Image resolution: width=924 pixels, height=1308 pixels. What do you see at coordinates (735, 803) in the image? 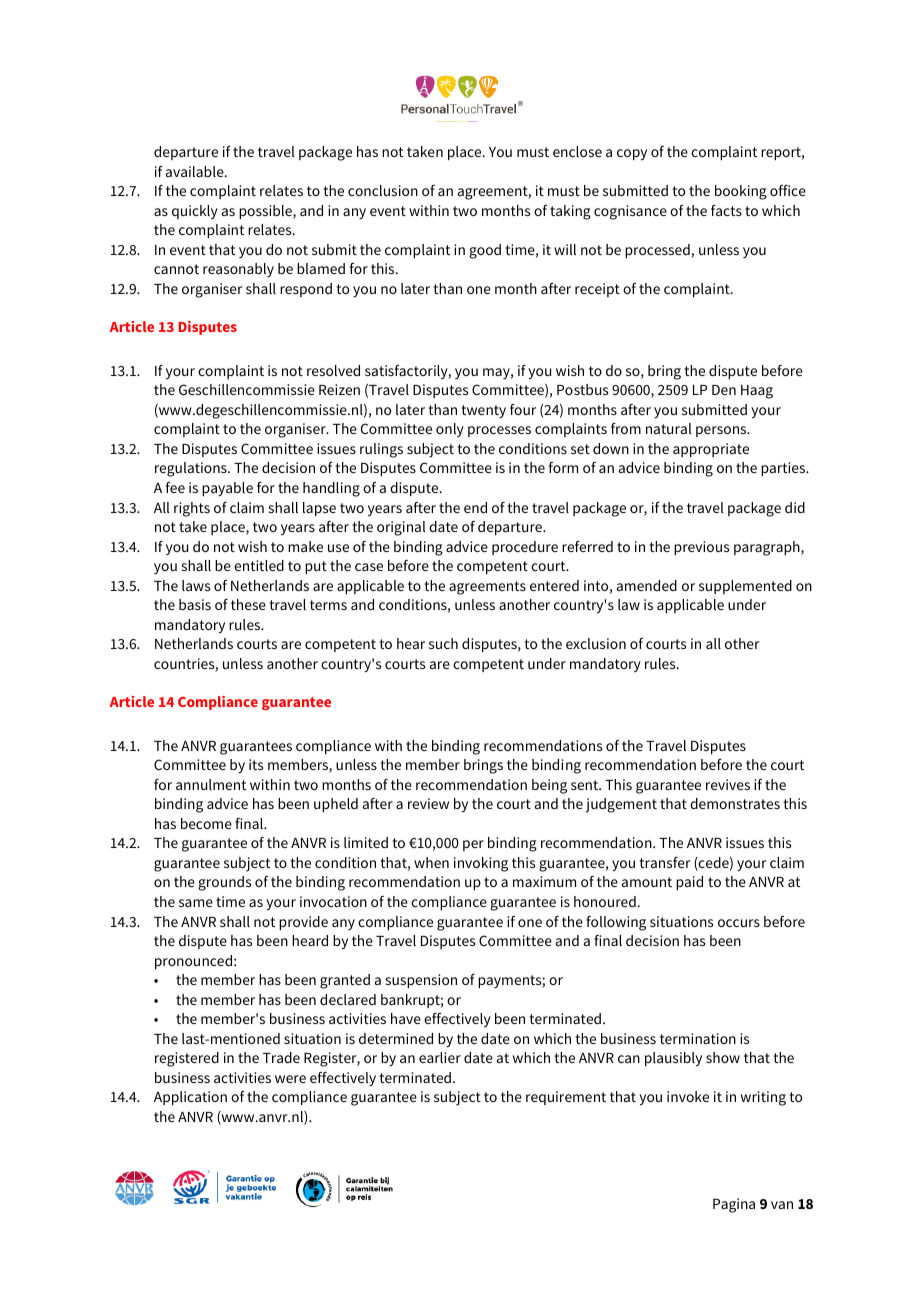
I see `demonstrates` at bounding box center [735, 803].
